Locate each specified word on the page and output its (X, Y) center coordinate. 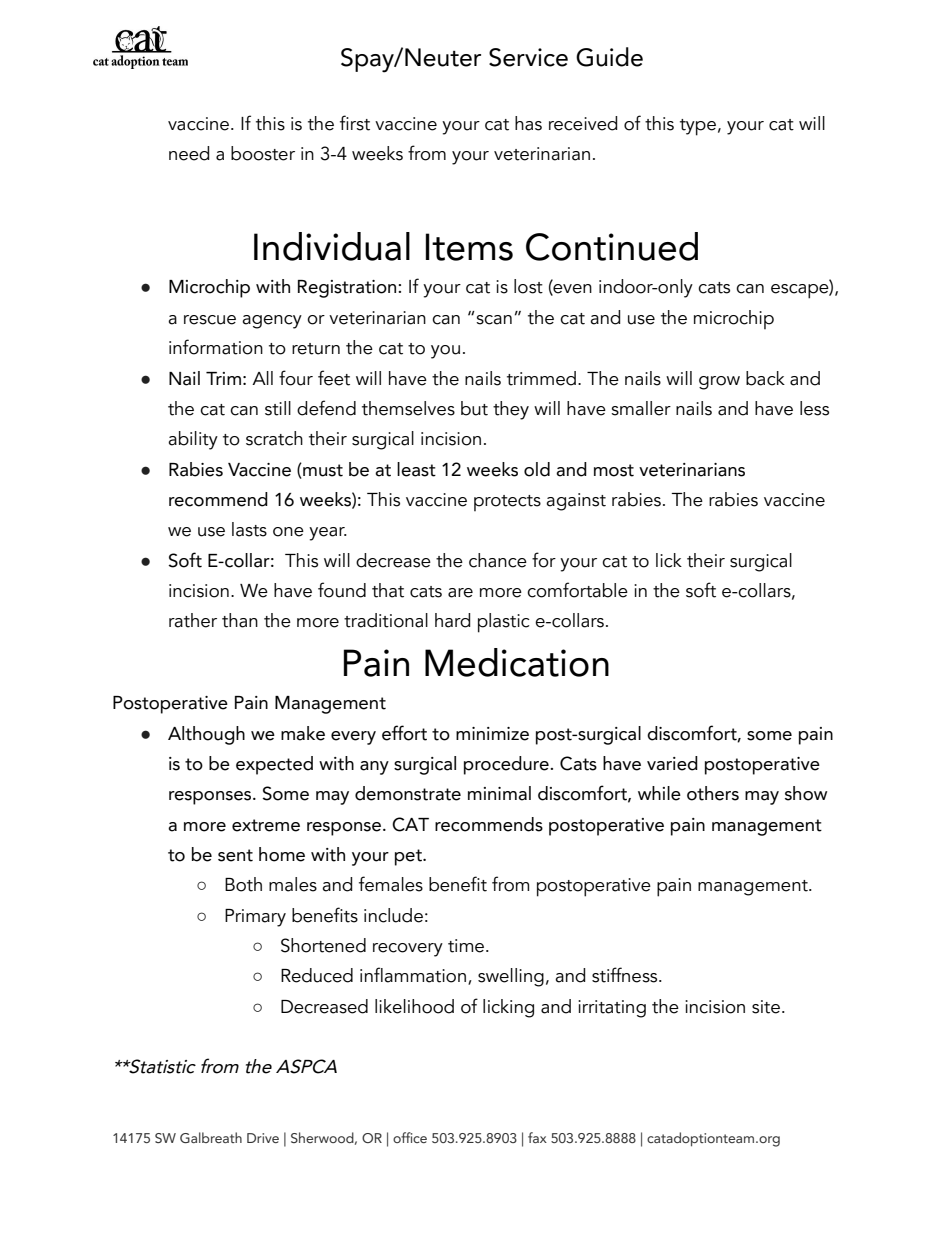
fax (537, 1137)
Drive (263, 1138)
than (240, 620)
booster (263, 153)
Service (528, 57)
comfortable (577, 590)
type (698, 127)
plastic (504, 623)
